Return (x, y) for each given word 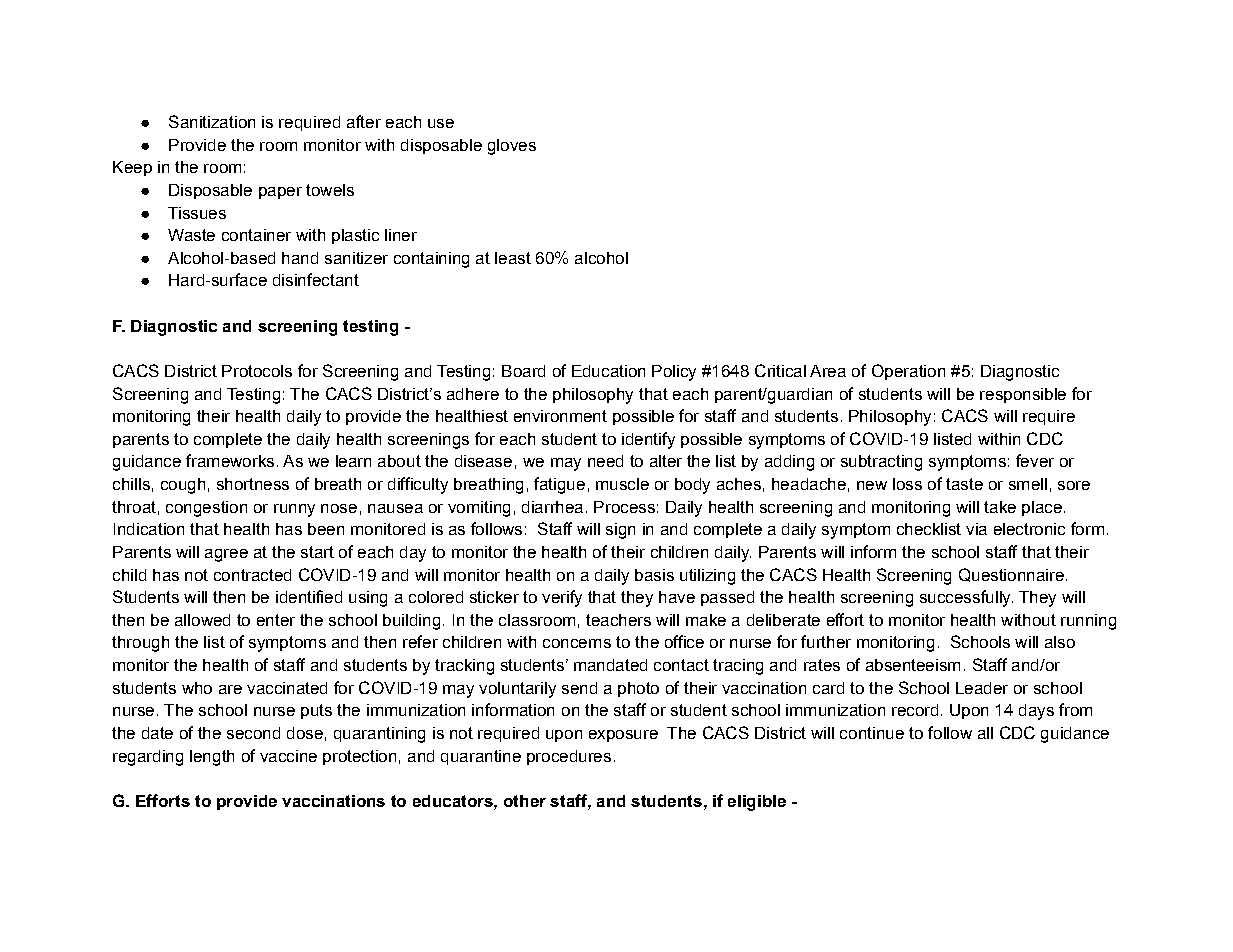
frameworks (230, 460)
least (513, 258)
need (605, 461)
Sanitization (212, 121)
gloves (512, 147)
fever (1035, 460)
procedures (569, 757)
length (212, 758)
